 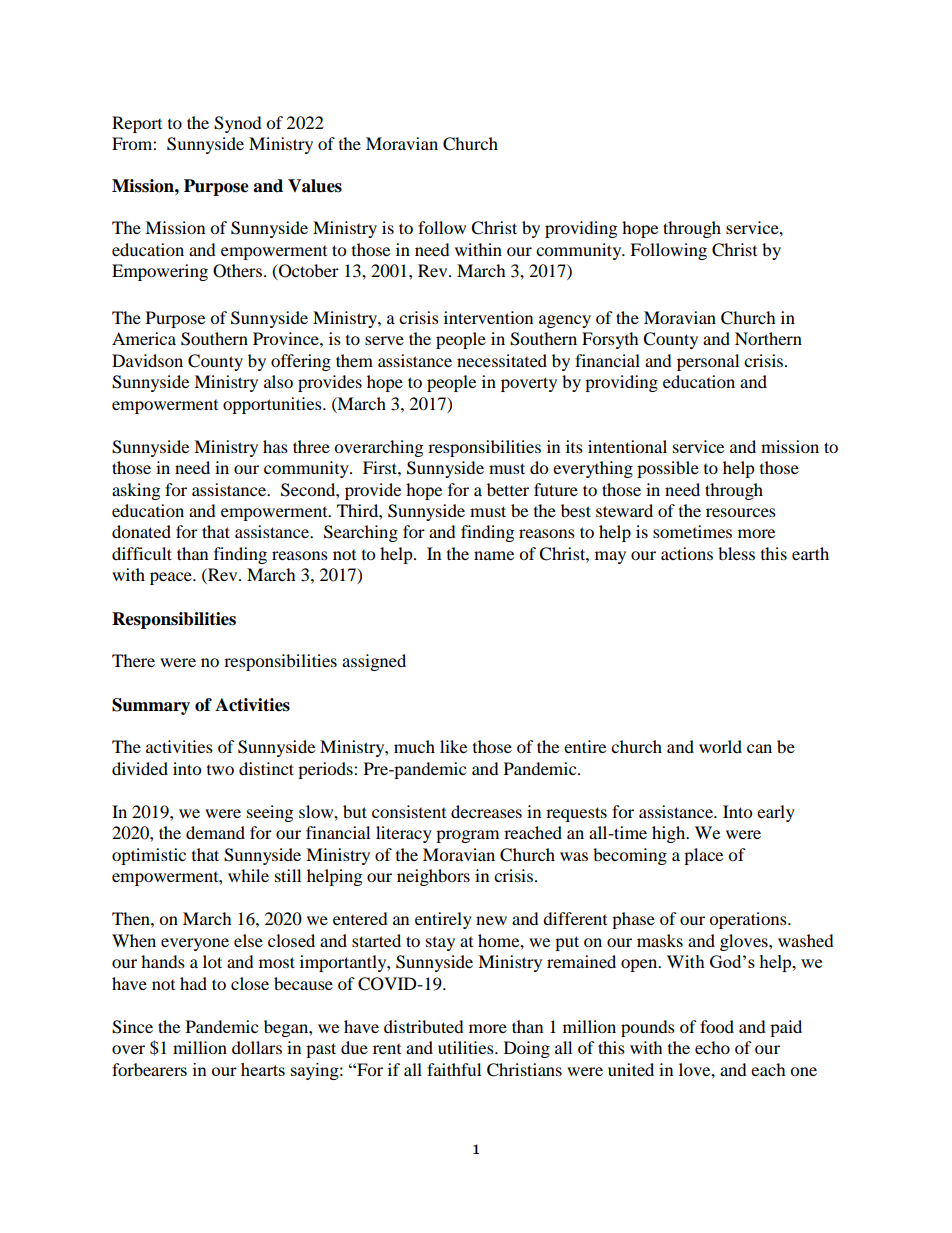 I want to click on bless, so click(x=736, y=553).
